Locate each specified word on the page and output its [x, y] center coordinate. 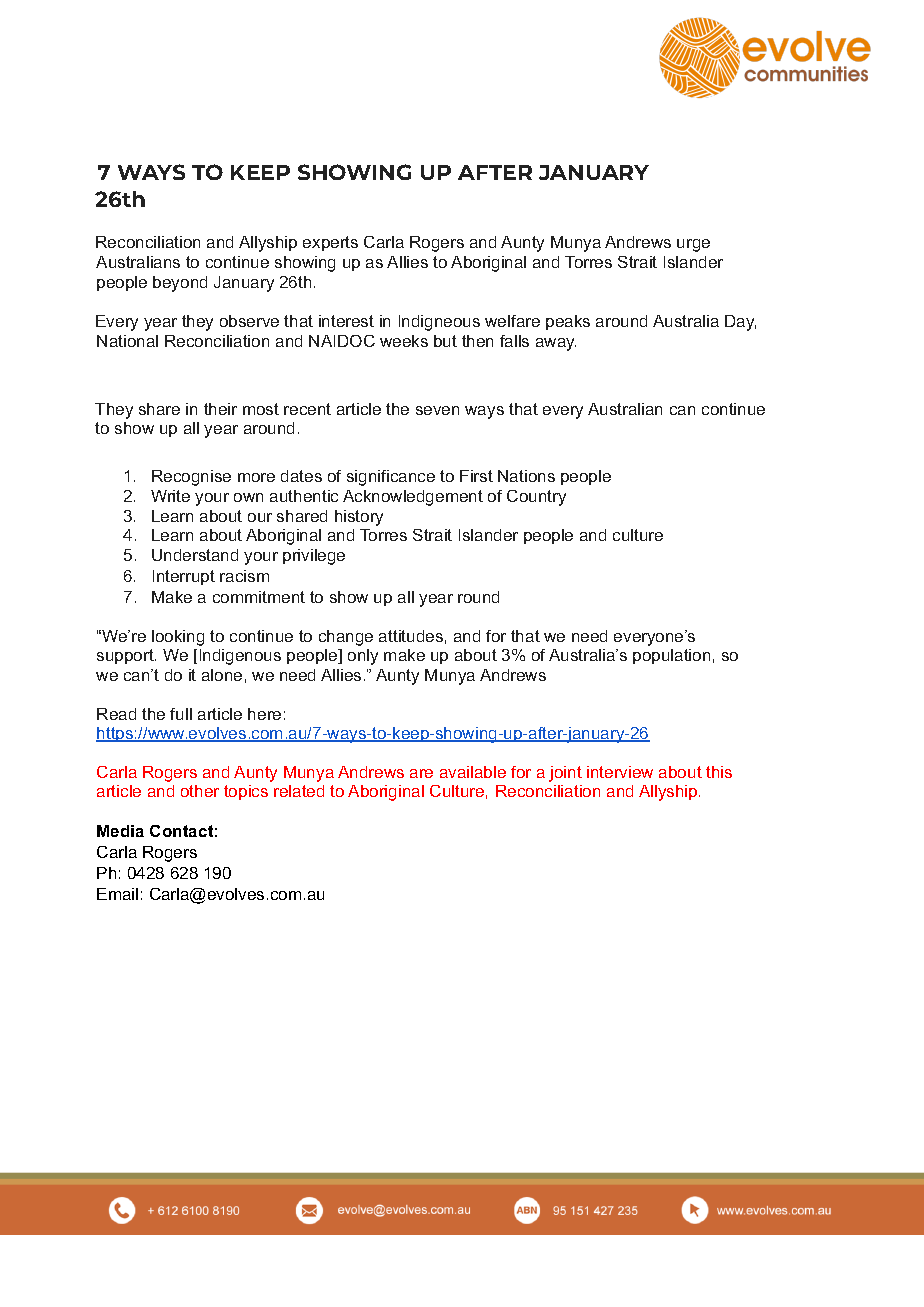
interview [620, 772]
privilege [314, 557]
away [556, 344]
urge [693, 245]
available [473, 772]
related [299, 791]
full [181, 714]
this [719, 772]
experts [330, 243]
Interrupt [184, 577]
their [220, 409]
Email [117, 894]
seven [437, 410]
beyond [180, 284]
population [671, 656]
